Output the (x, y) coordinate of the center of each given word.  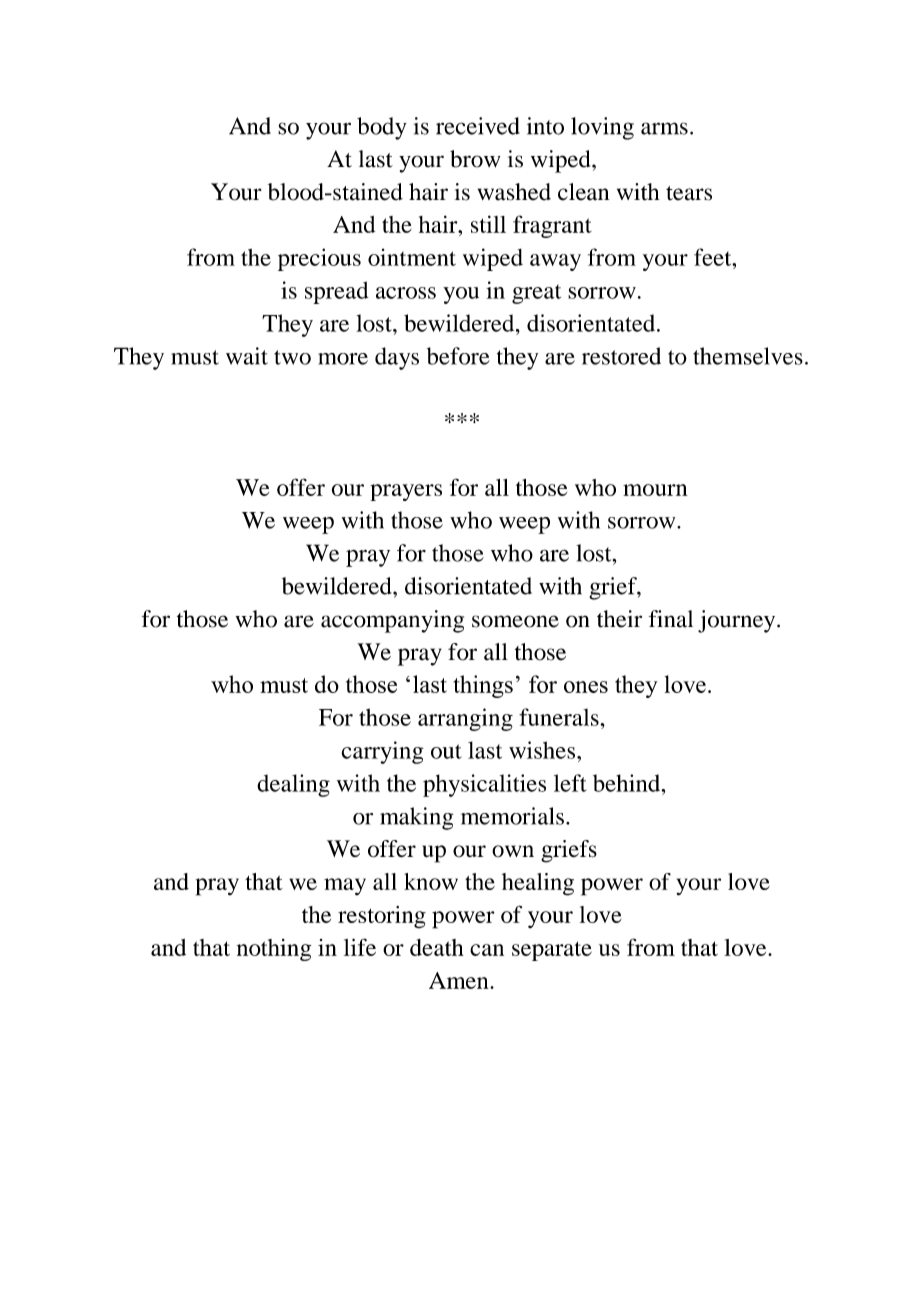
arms (664, 128)
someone (515, 621)
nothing (274, 950)
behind (628, 783)
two (292, 357)
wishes (543, 750)
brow (475, 159)
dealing (293, 785)
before (458, 356)
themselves (748, 356)
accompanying (392, 621)
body (382, 128)
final (671, 619)
